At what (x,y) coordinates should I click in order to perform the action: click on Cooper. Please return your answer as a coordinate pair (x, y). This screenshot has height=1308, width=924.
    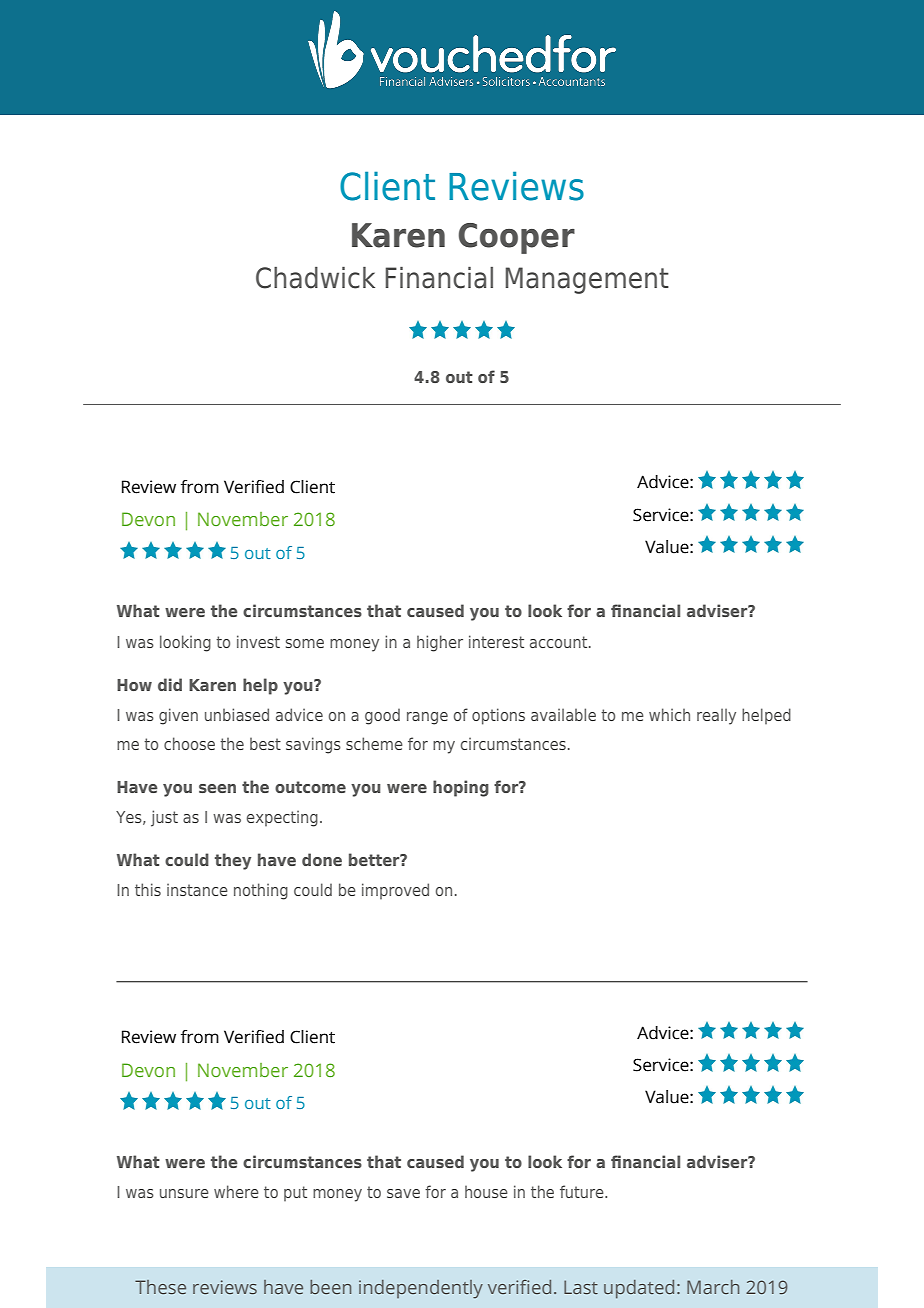
    Looking at the image, I should click on (517, 238).
